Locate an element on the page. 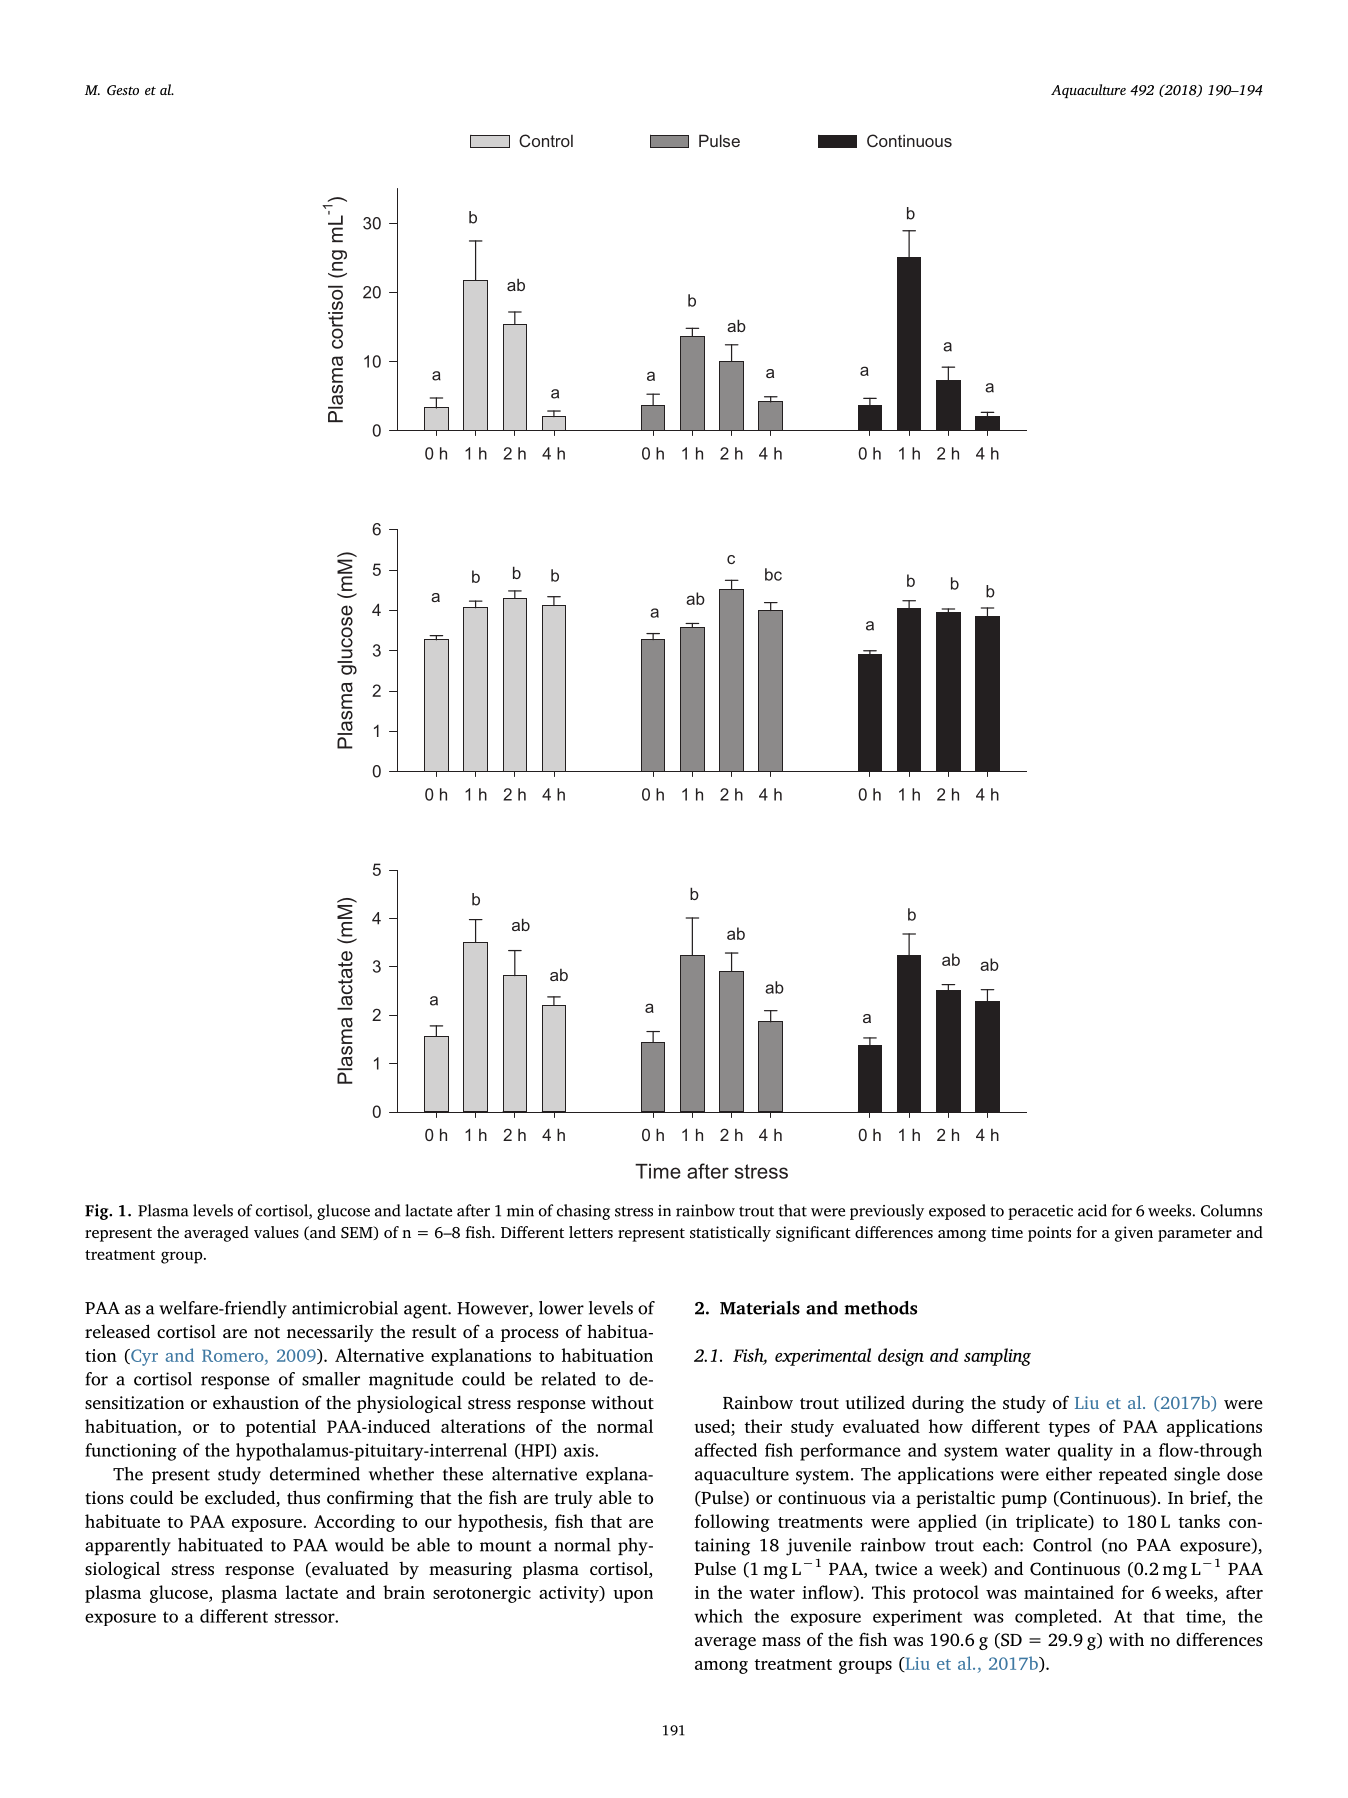 The width and height of the document is (1348, 1798). potential is located at coordinates (281, 1428).
